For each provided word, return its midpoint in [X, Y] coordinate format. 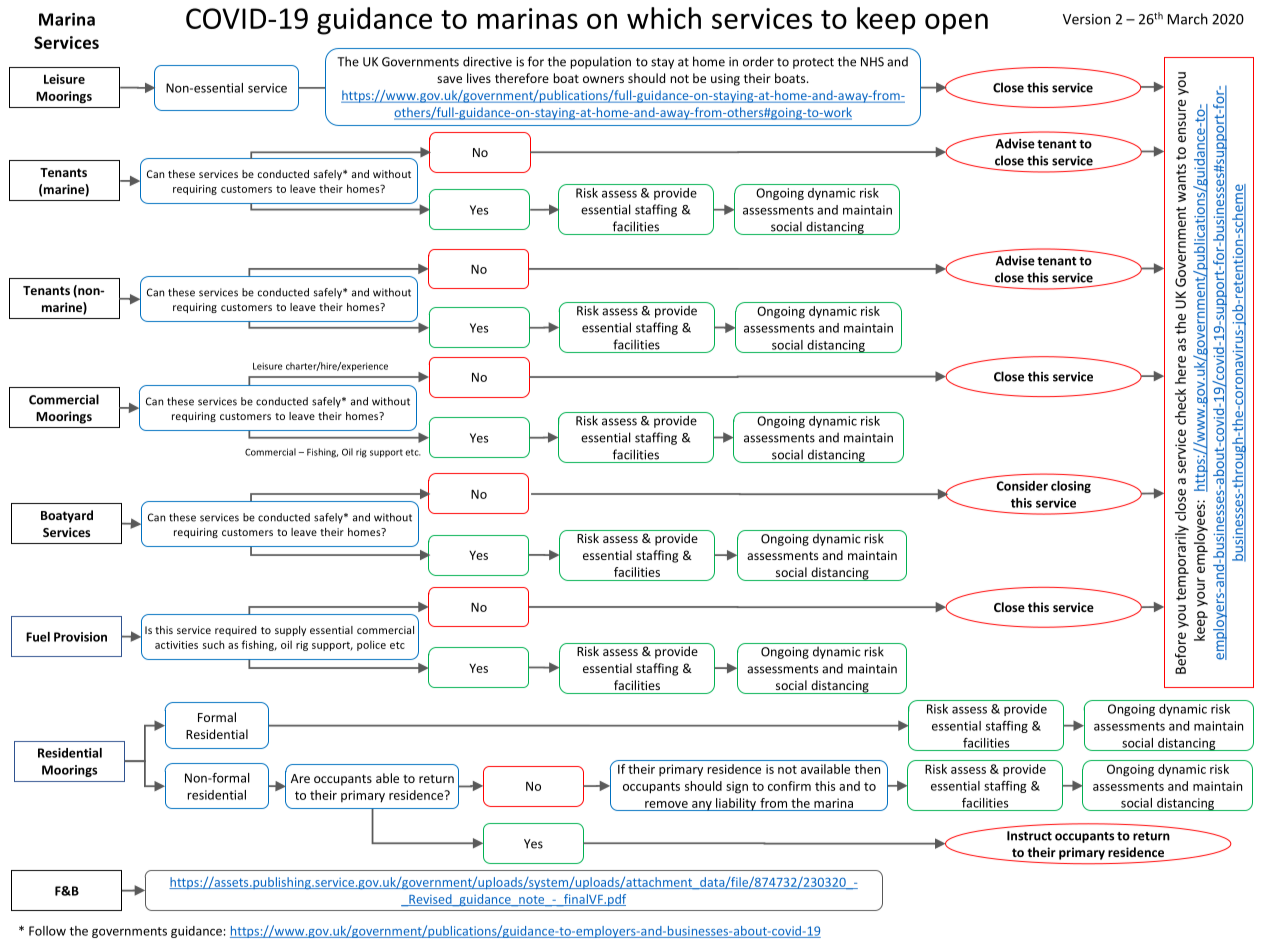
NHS [872, 62]
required [235, 631]
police [371, 645]
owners [603, 79]
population [601, 62]
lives [479, 78]
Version [1087, 19]
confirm [789, 786]
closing [1071, 487]
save [449, 79]
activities [176, 645]
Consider [1022, 486]
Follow [47, 931]
